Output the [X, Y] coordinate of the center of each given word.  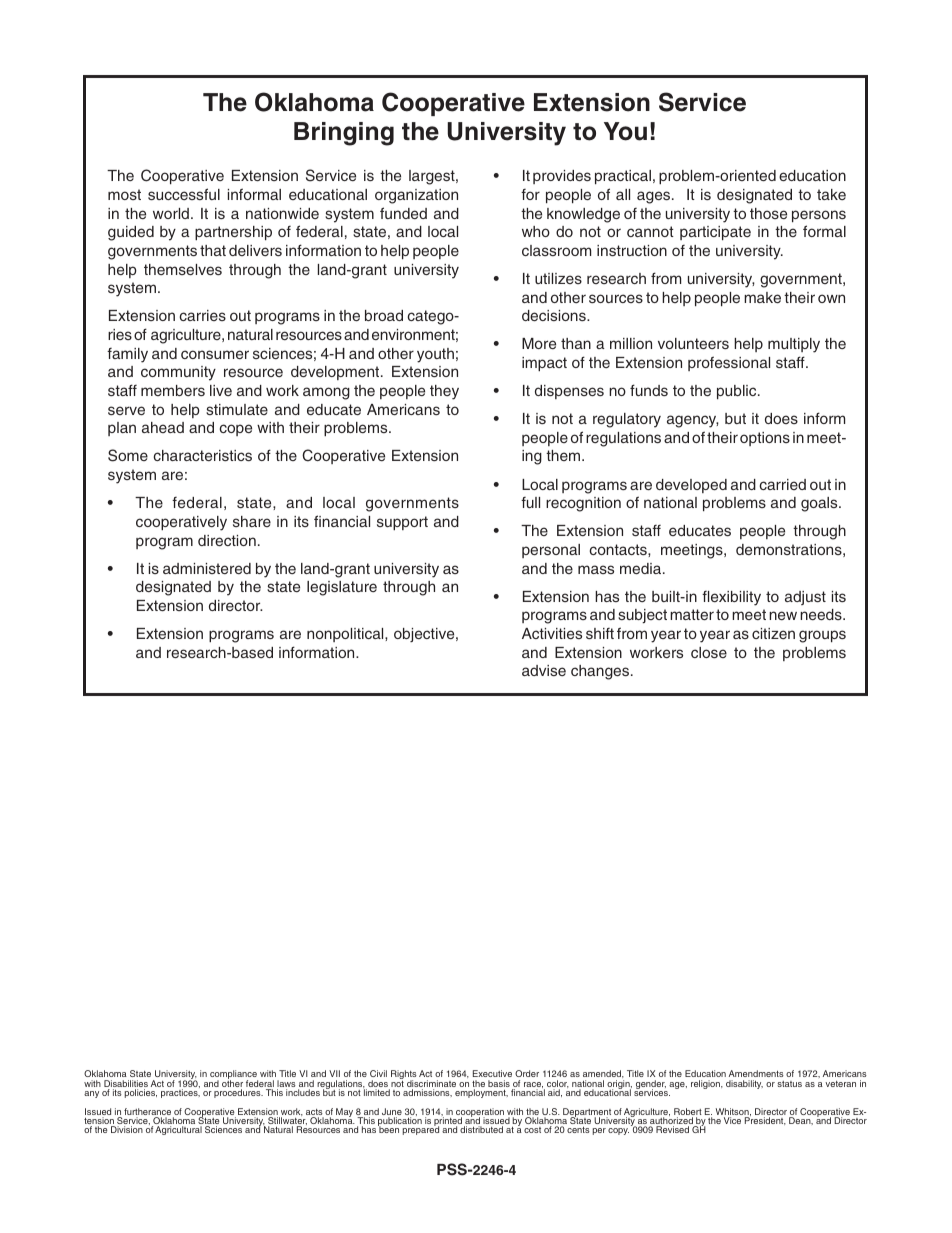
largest [433, 177]
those [768, 213]
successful [184, 194]
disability [744, 1084]
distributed [481, 1129]
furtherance [147, 1113]
